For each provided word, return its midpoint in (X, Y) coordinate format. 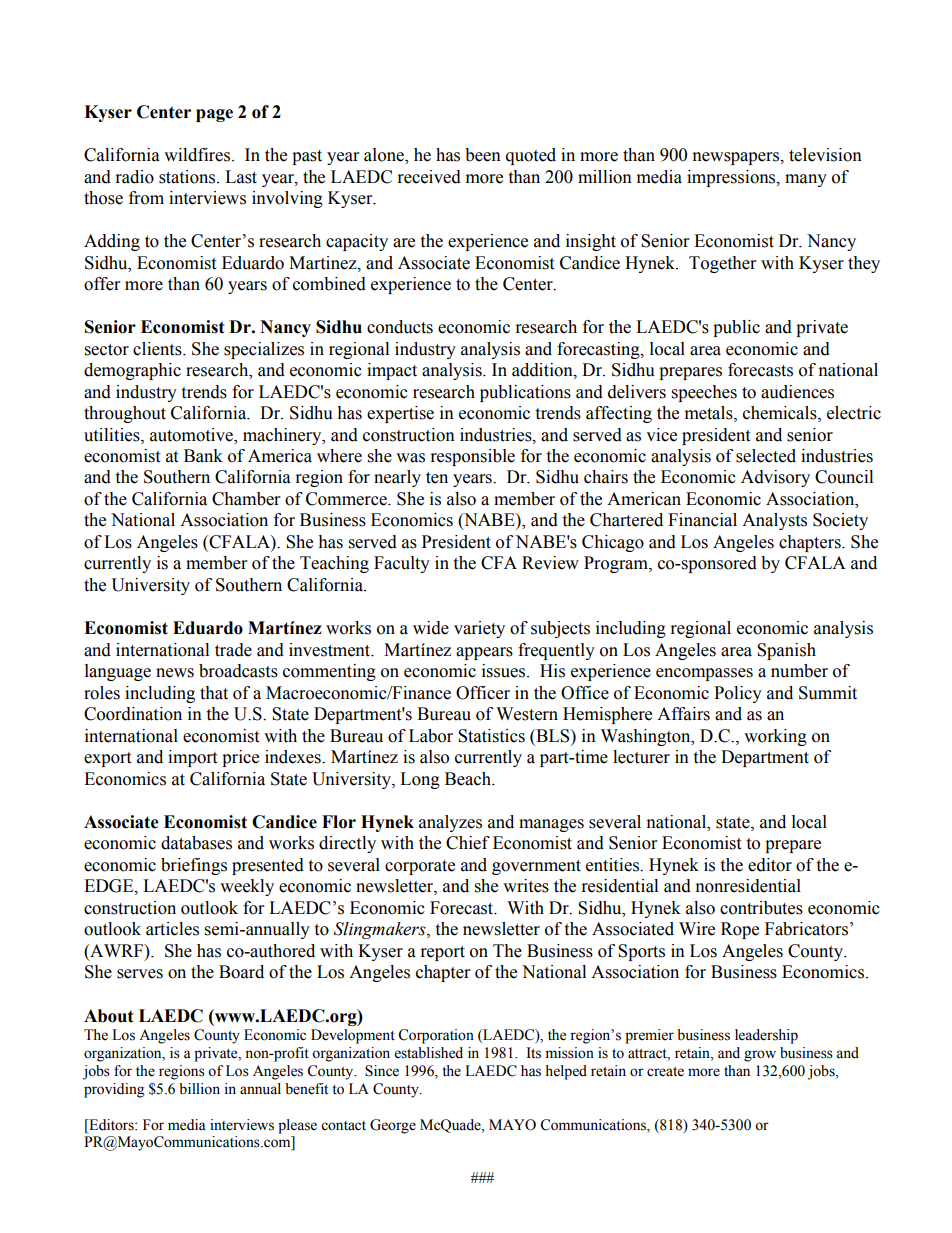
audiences (797, 392)
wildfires (197, 155)
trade (233, 650)
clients (158, 349)
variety (479, 629)
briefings (194, 866)
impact (392, 371)
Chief (468, 843)
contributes (761, 908)
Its (533, 1053)
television (825, 155)
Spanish (786, 651)
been (483, 155)
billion (199, 1089)
